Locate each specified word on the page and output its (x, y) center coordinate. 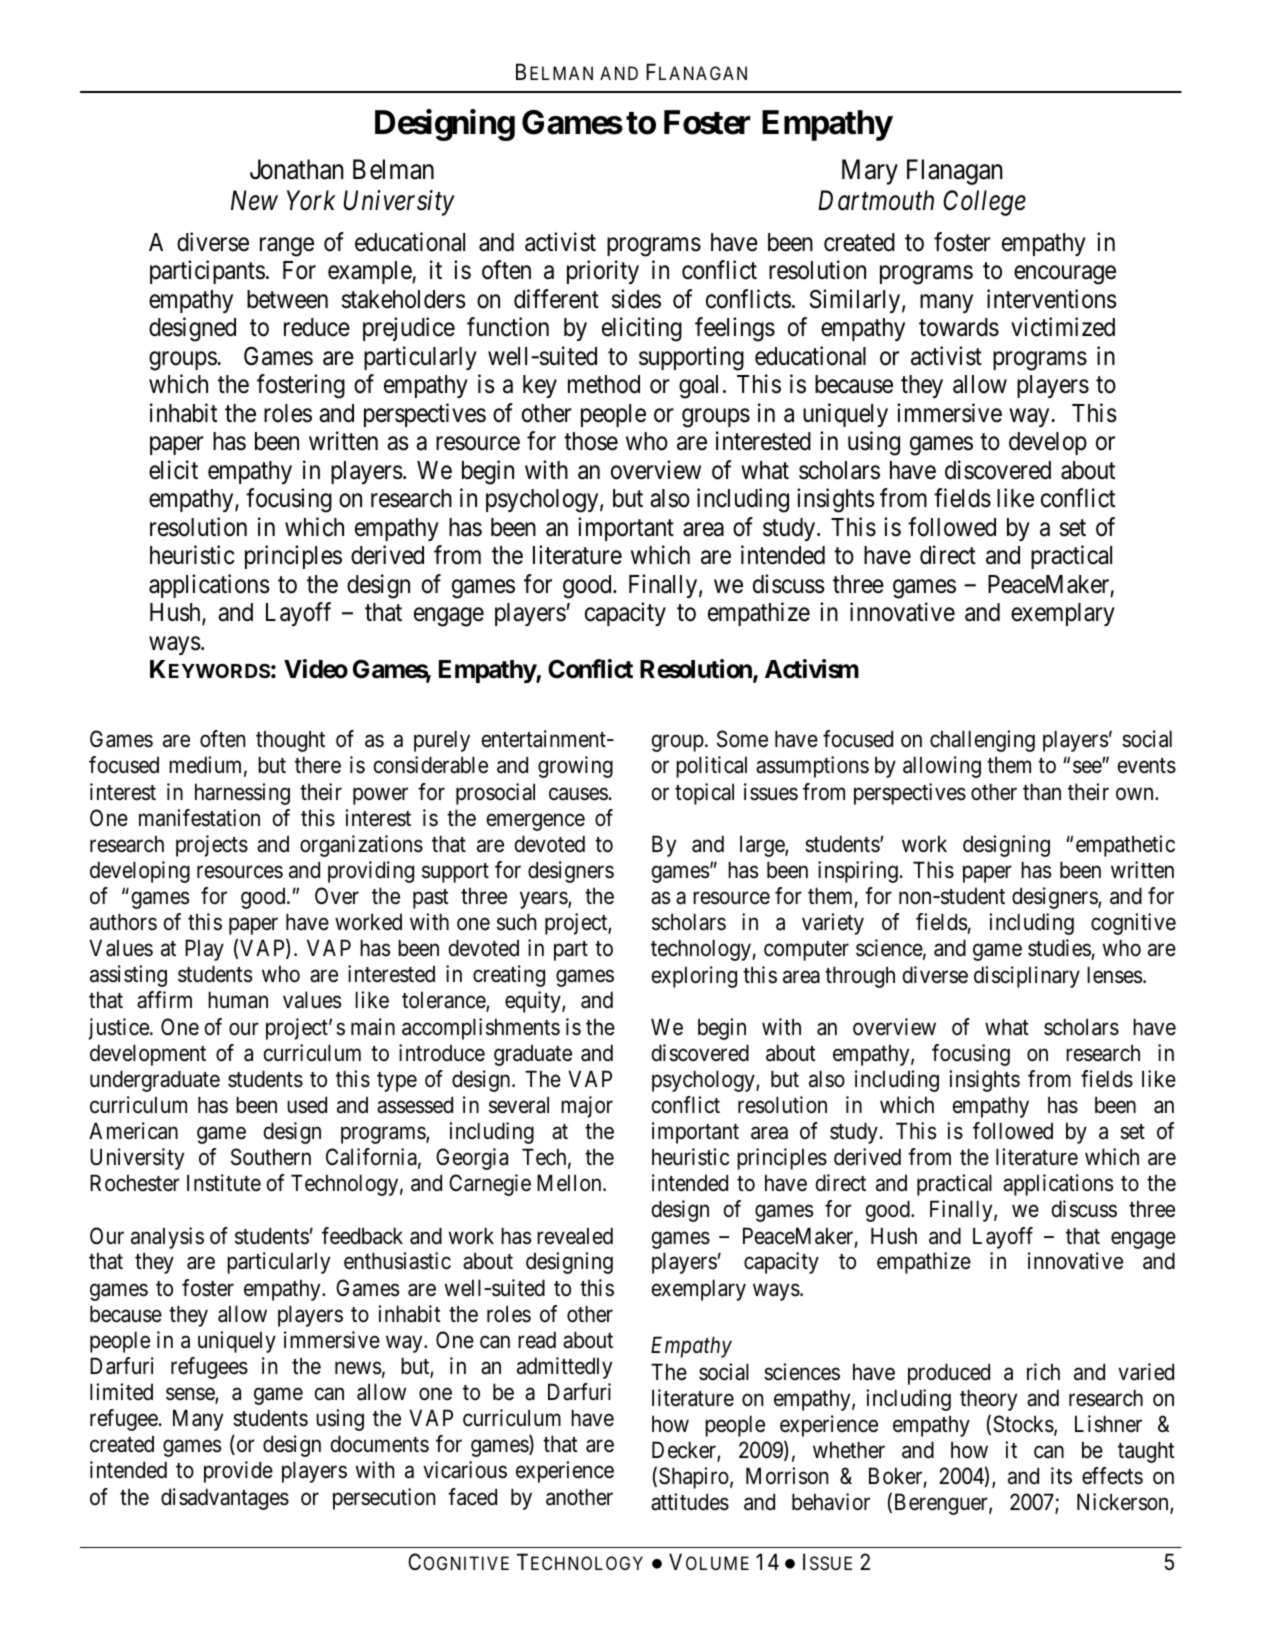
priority (603, 272)
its (1061, 1476)
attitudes (690, 1502)
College (984, 203)
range (287, 247)
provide (238, 1472)
